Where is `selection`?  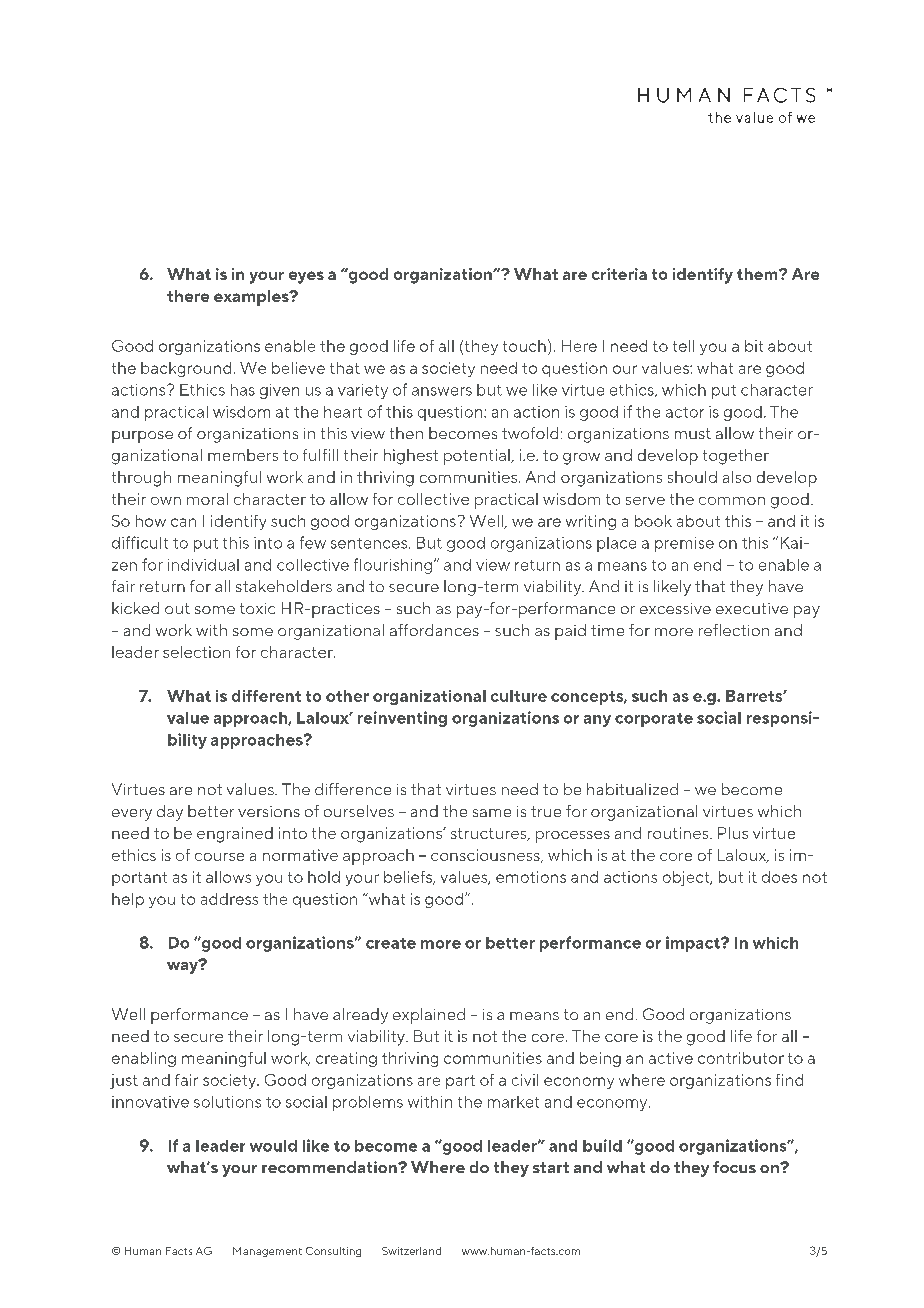
selection is located at coordinates (196, 652).
